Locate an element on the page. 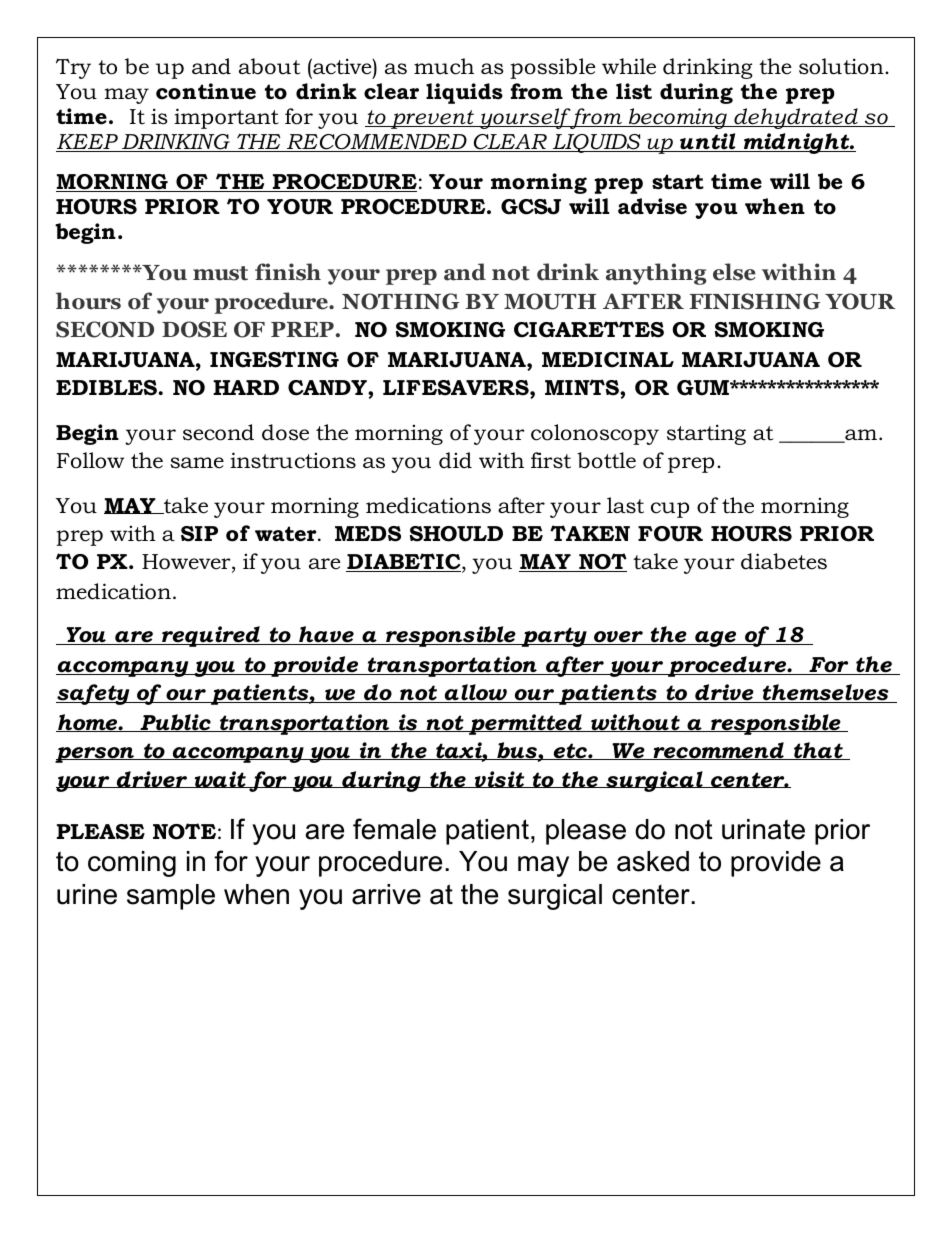 The width and height of the image is (952, 1233). safety is located at coordinates (94, 694).
